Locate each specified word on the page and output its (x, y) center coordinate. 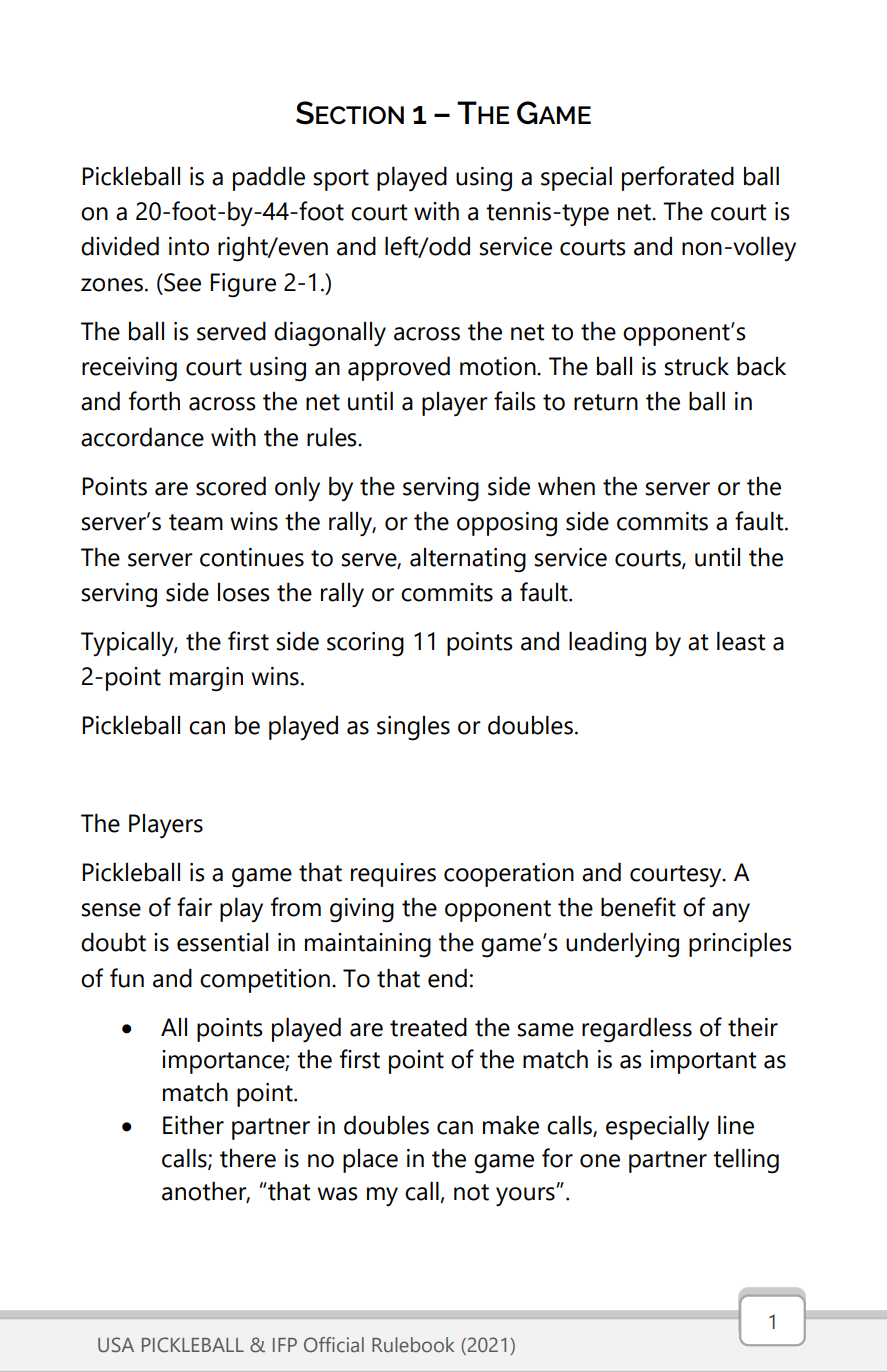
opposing (507, 524)
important (703, 1062)
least (741, 641)
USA (116, 1345)
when (566, 486)
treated (428, 1027)
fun (127, 978)
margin (206, 679)
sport (341, 180)
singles (413, 728)
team (196, 522)
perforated (678, 178)
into (189, 246)
